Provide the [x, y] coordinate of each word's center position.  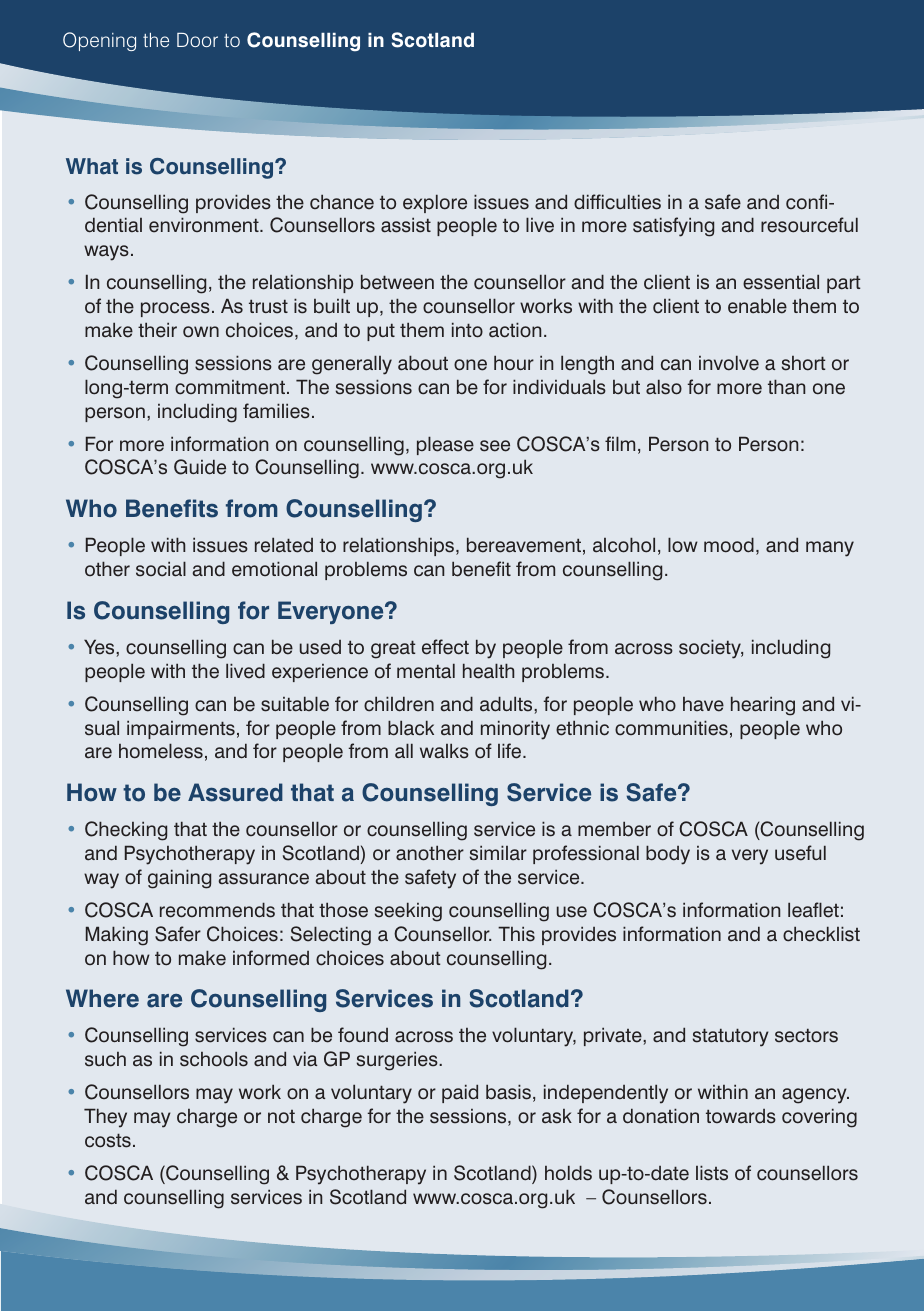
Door [197, 40]
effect [445, 647]
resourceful [809, 225]
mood [729, 545]
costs [108, 1140]
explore [435, 203]
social [161, 569]
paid [460, 1093]
